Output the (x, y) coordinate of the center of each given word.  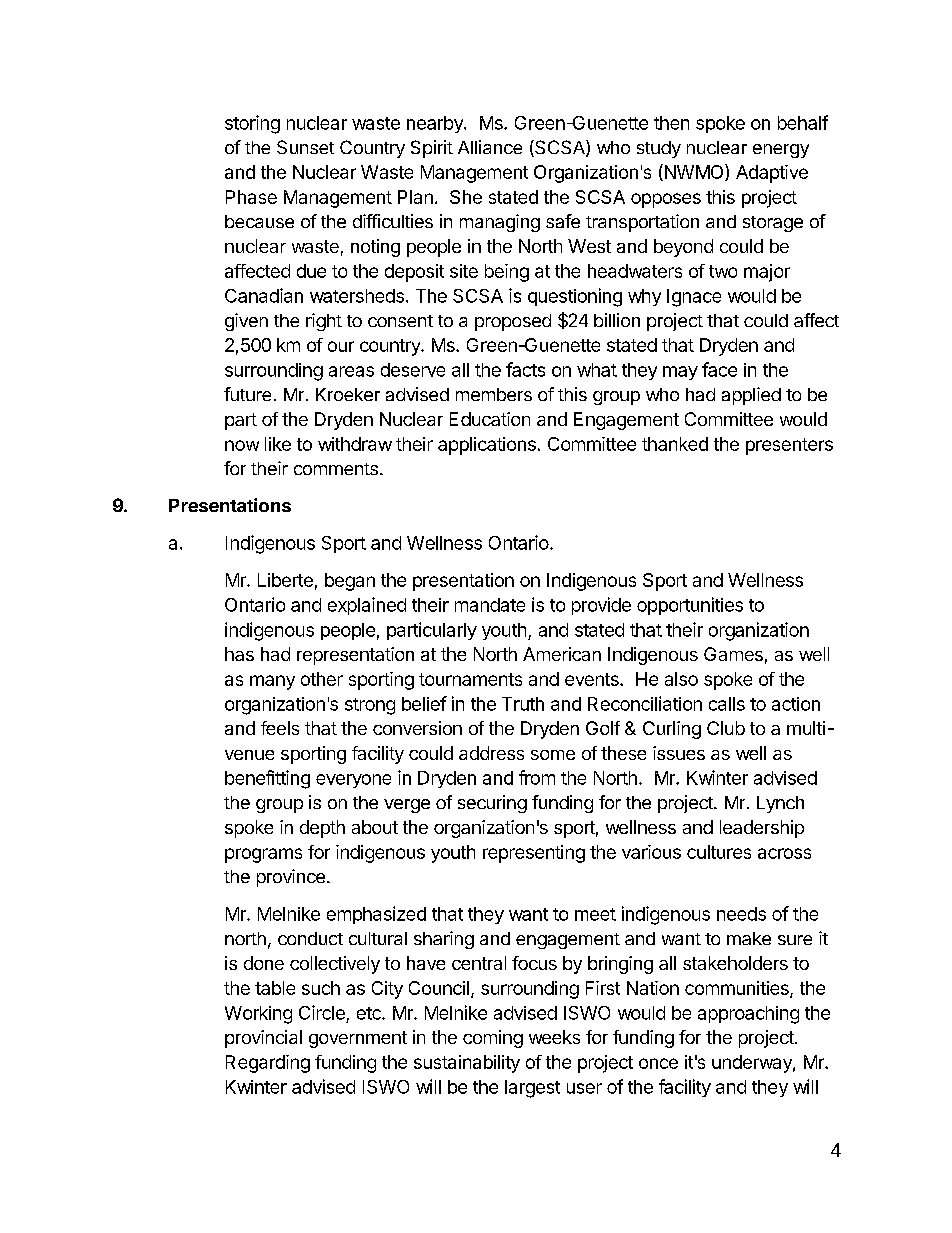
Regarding (268, 1064)
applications (487, 446)
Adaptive (772, 174)
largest (532, 1089)
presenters (789, 446)
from (537, 777)
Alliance (490, 147)
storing (252, 124)
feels (280, 728)
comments (336, 469)
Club (726, 728)
